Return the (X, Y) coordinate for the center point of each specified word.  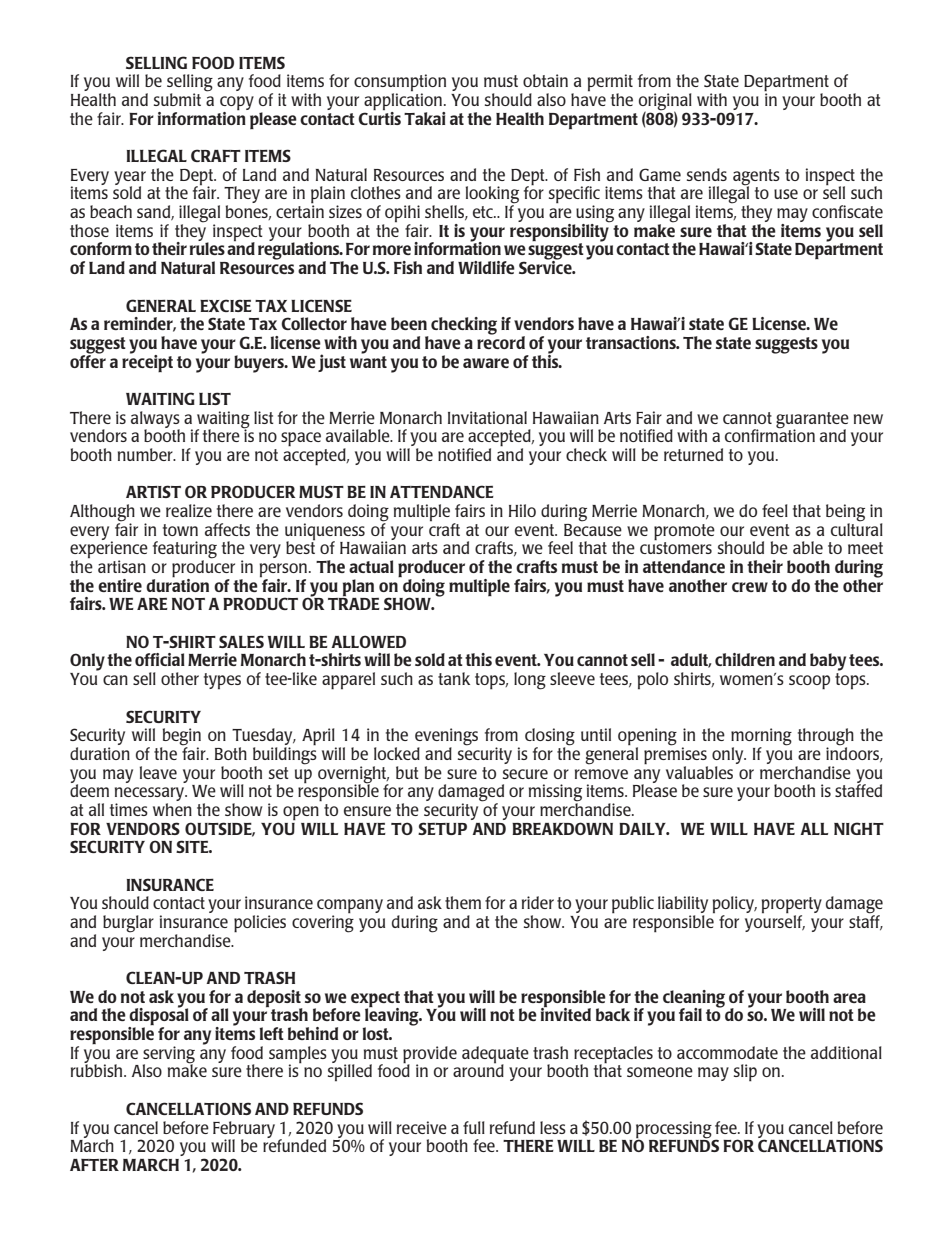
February (244, 1130)
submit (177, 99)
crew (750, 587)
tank (454, 678)
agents (756, 178)
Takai (425, 118)
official (160, 659)
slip (745, 1073)
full (474, 1127)
